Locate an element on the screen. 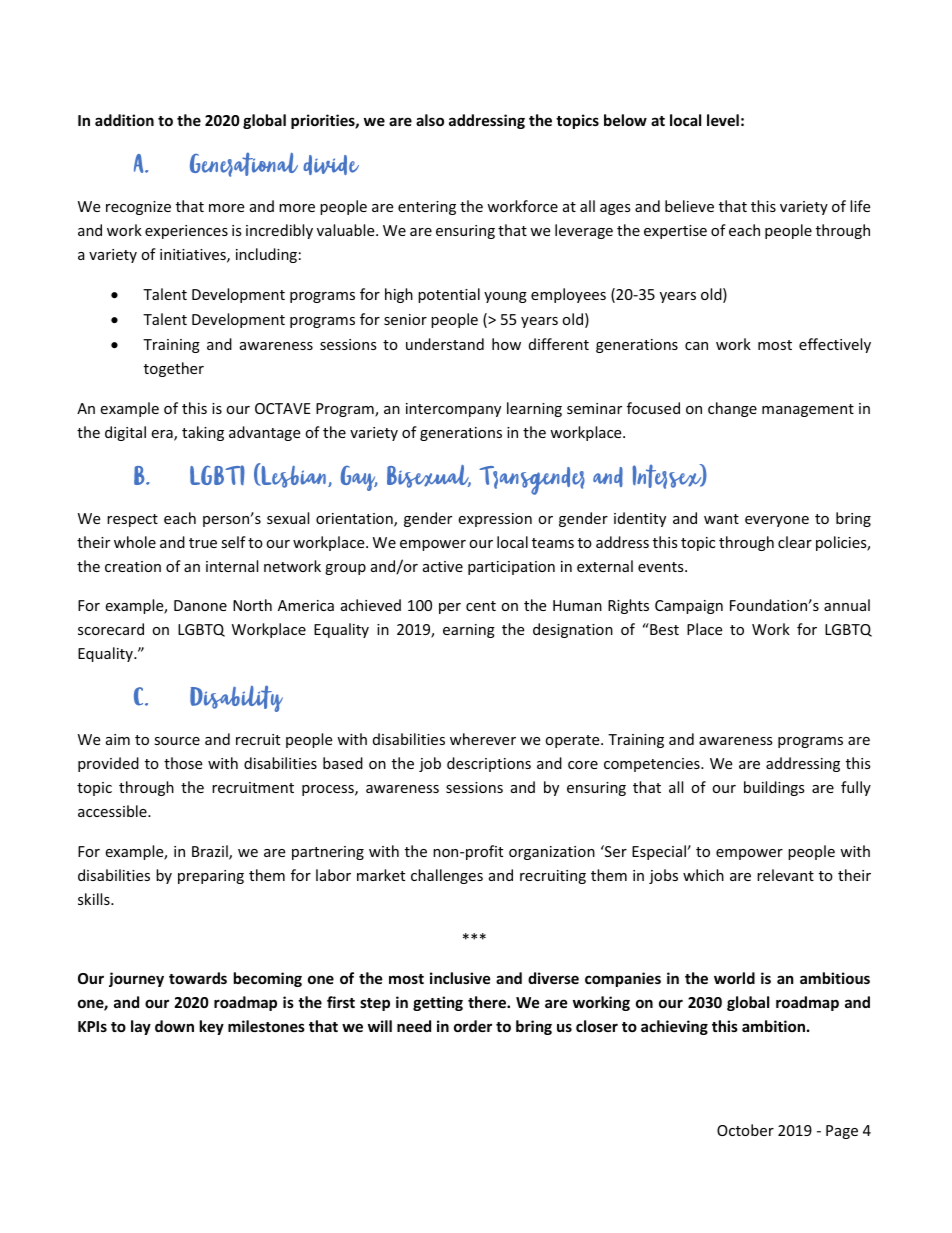 This screenshot has height=1233, width=952. taking is located at coordinates (203, 433).
